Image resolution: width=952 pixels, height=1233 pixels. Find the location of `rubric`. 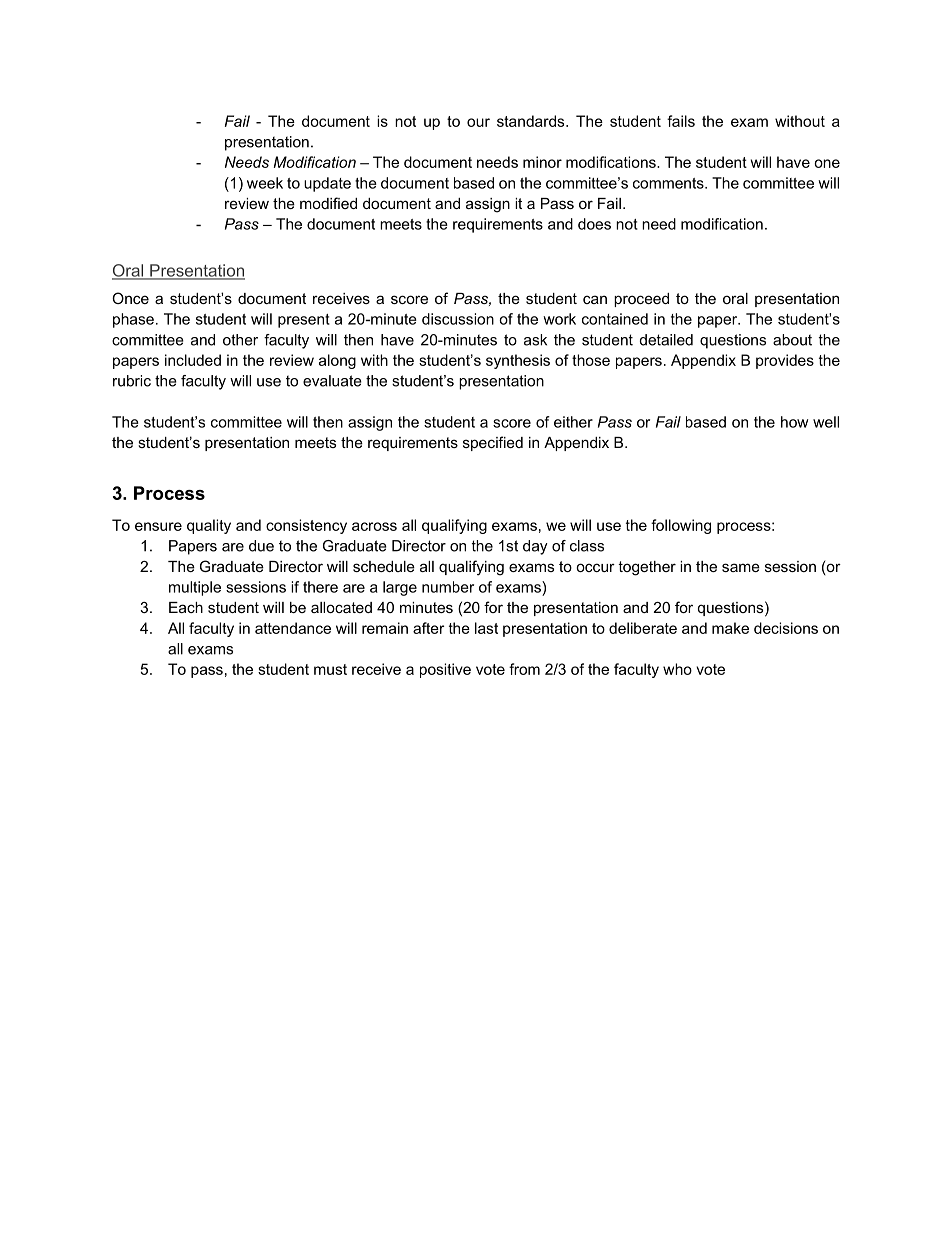

rubric is located at coordinates (132, 381).
